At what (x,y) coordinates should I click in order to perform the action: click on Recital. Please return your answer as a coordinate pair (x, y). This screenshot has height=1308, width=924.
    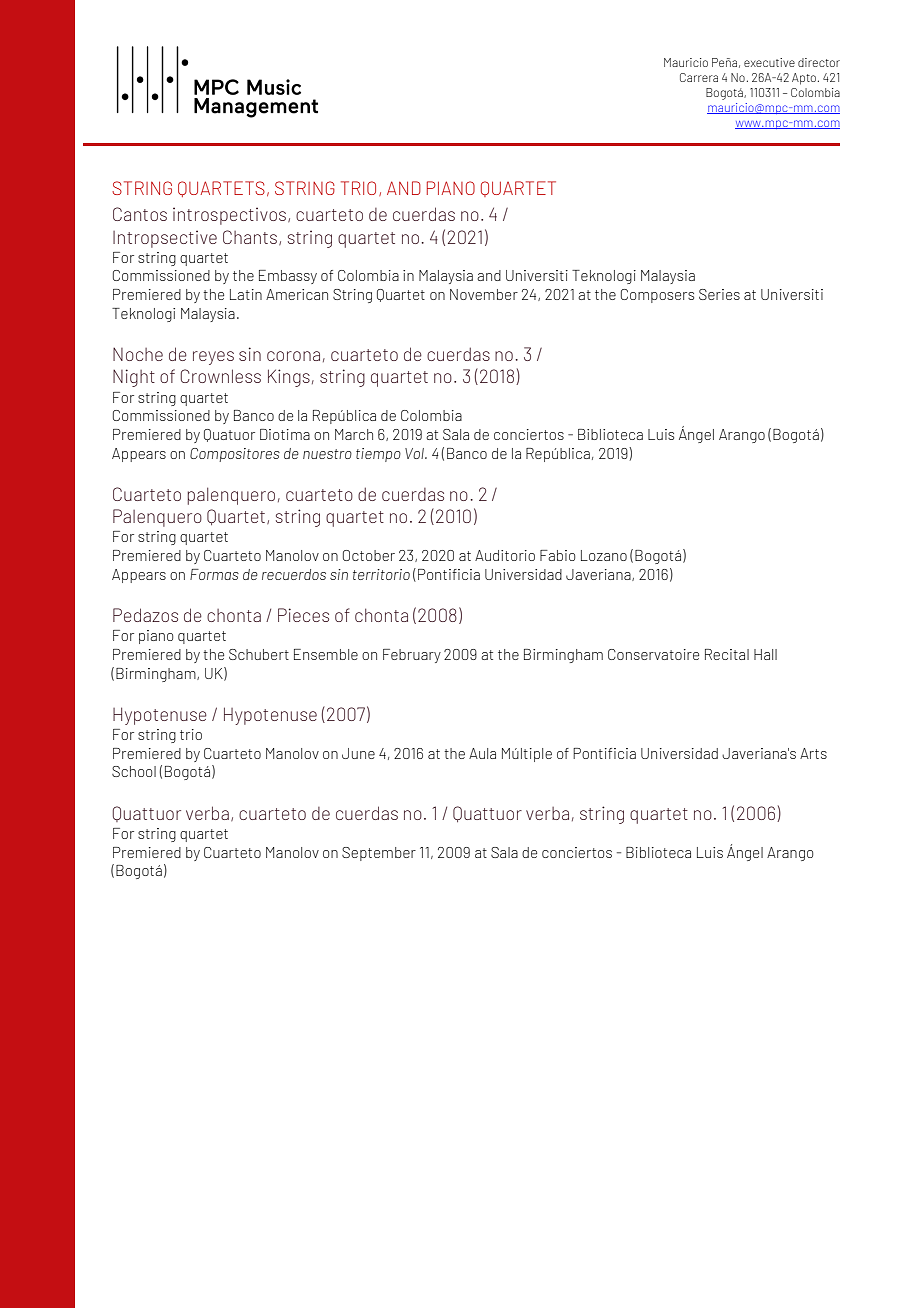
    Looking at the image, I should click on (727, 654).
